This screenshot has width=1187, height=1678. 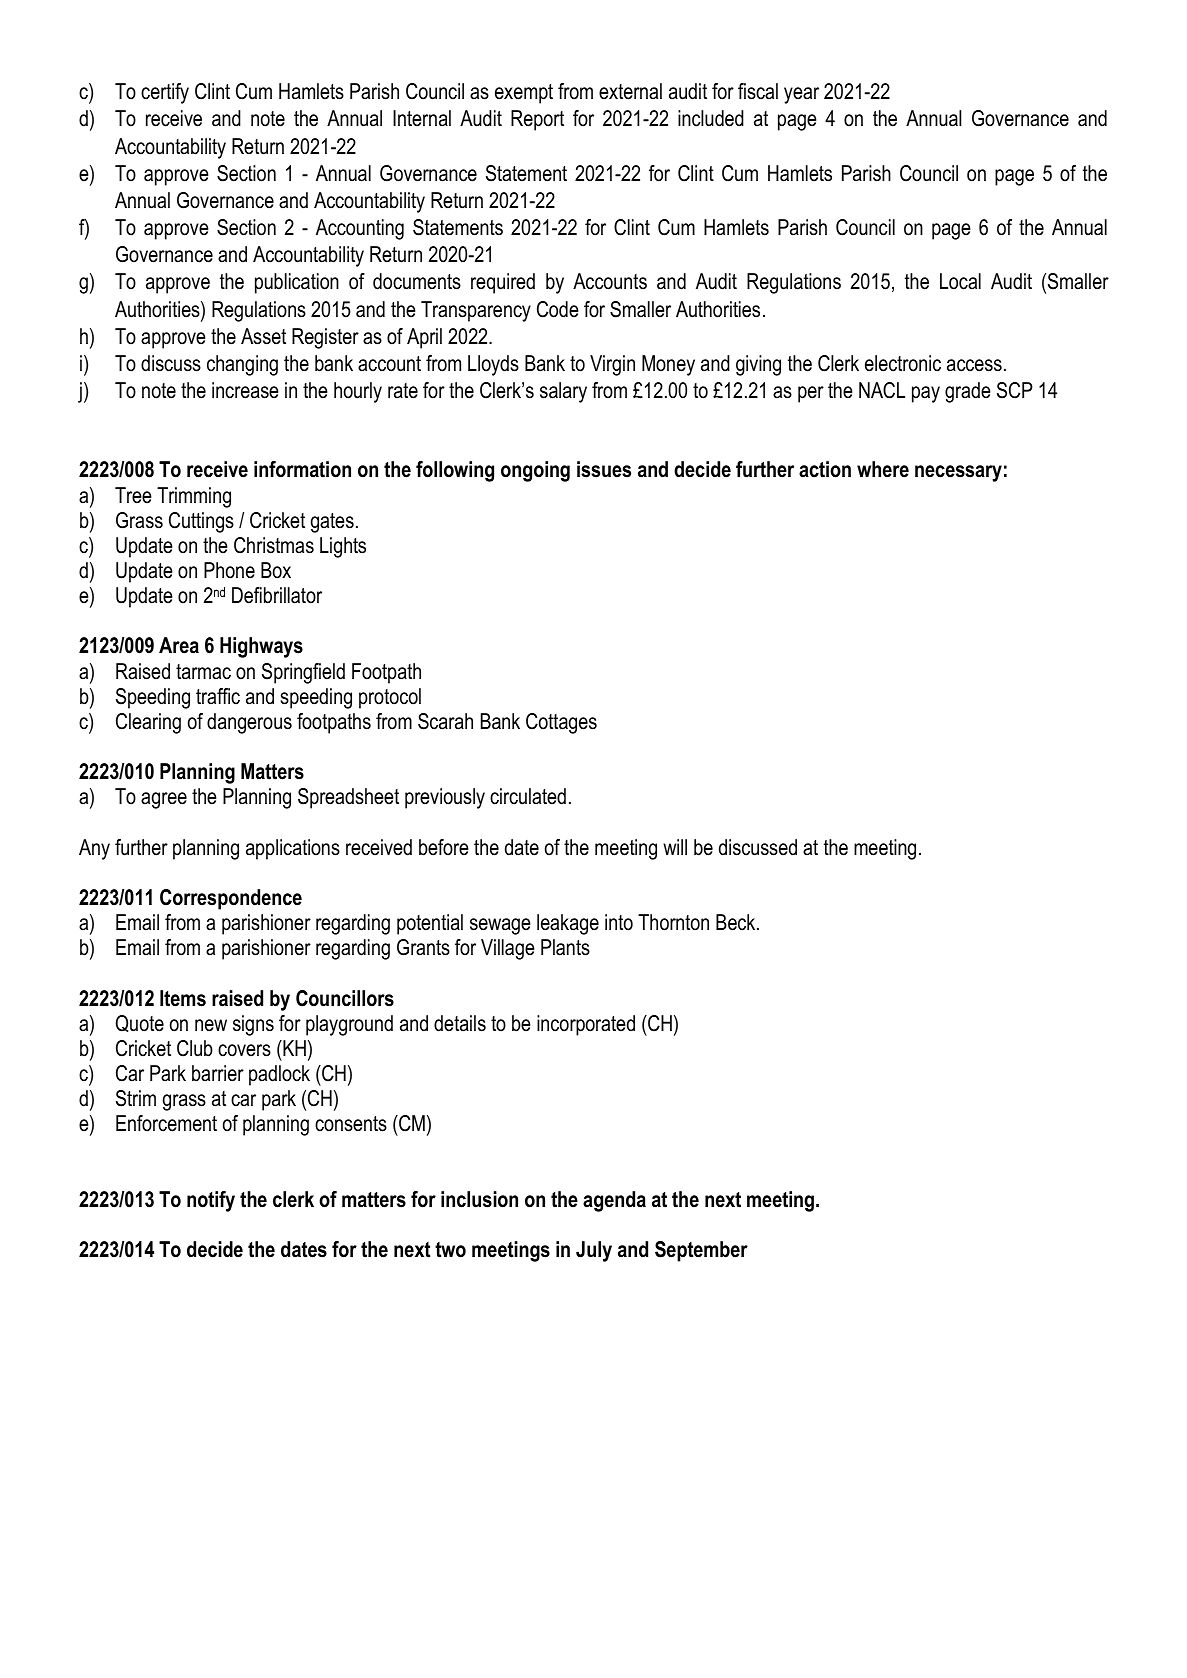 I want to click on year, so click(x=801, y=95).
